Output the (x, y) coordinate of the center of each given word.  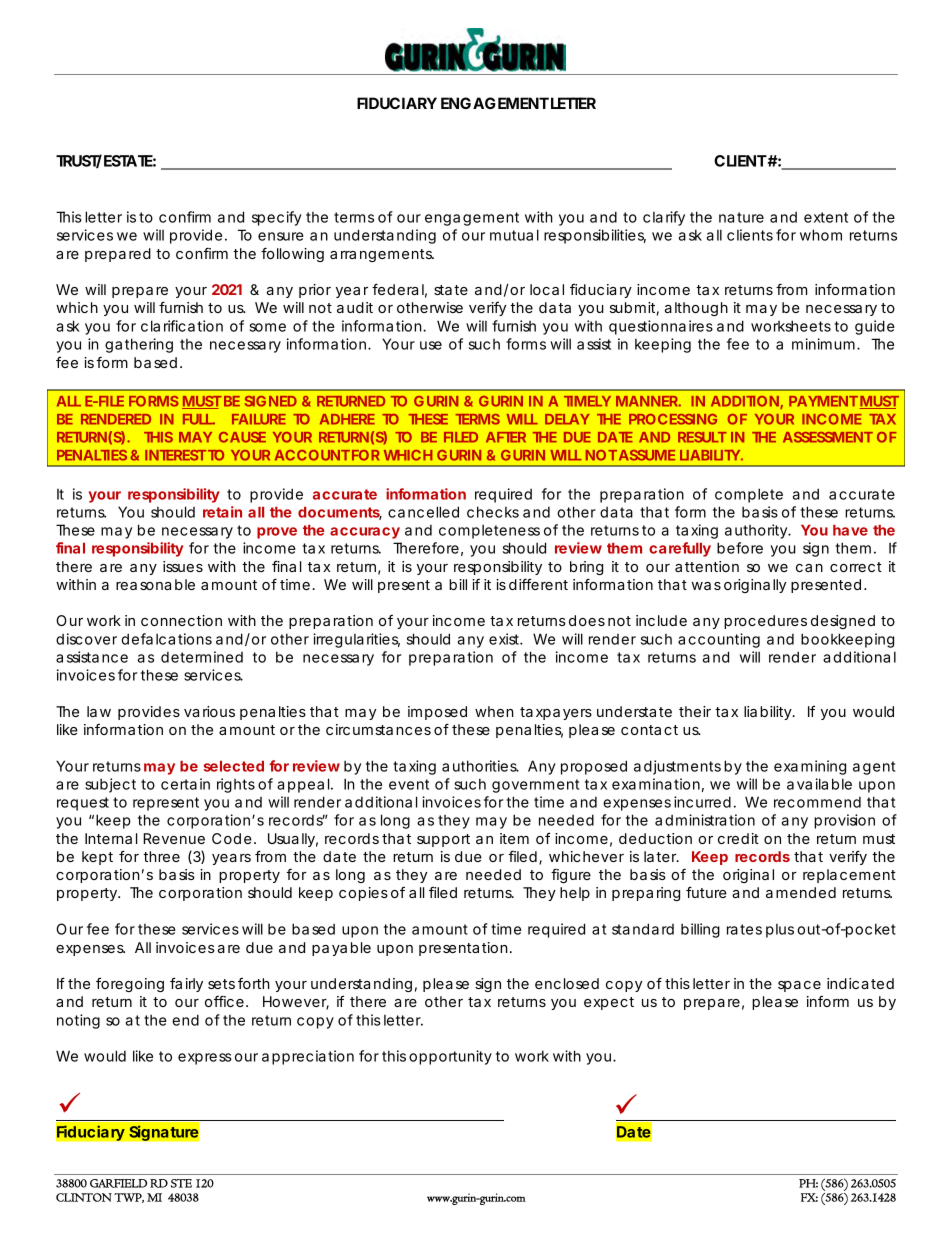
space (799, 986)
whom (821, 235)
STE (181, 1183)
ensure (281, 236)
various (209, 711)
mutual (514, 235)
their (695, 711)
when (494, 711)
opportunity (450, 1057)
